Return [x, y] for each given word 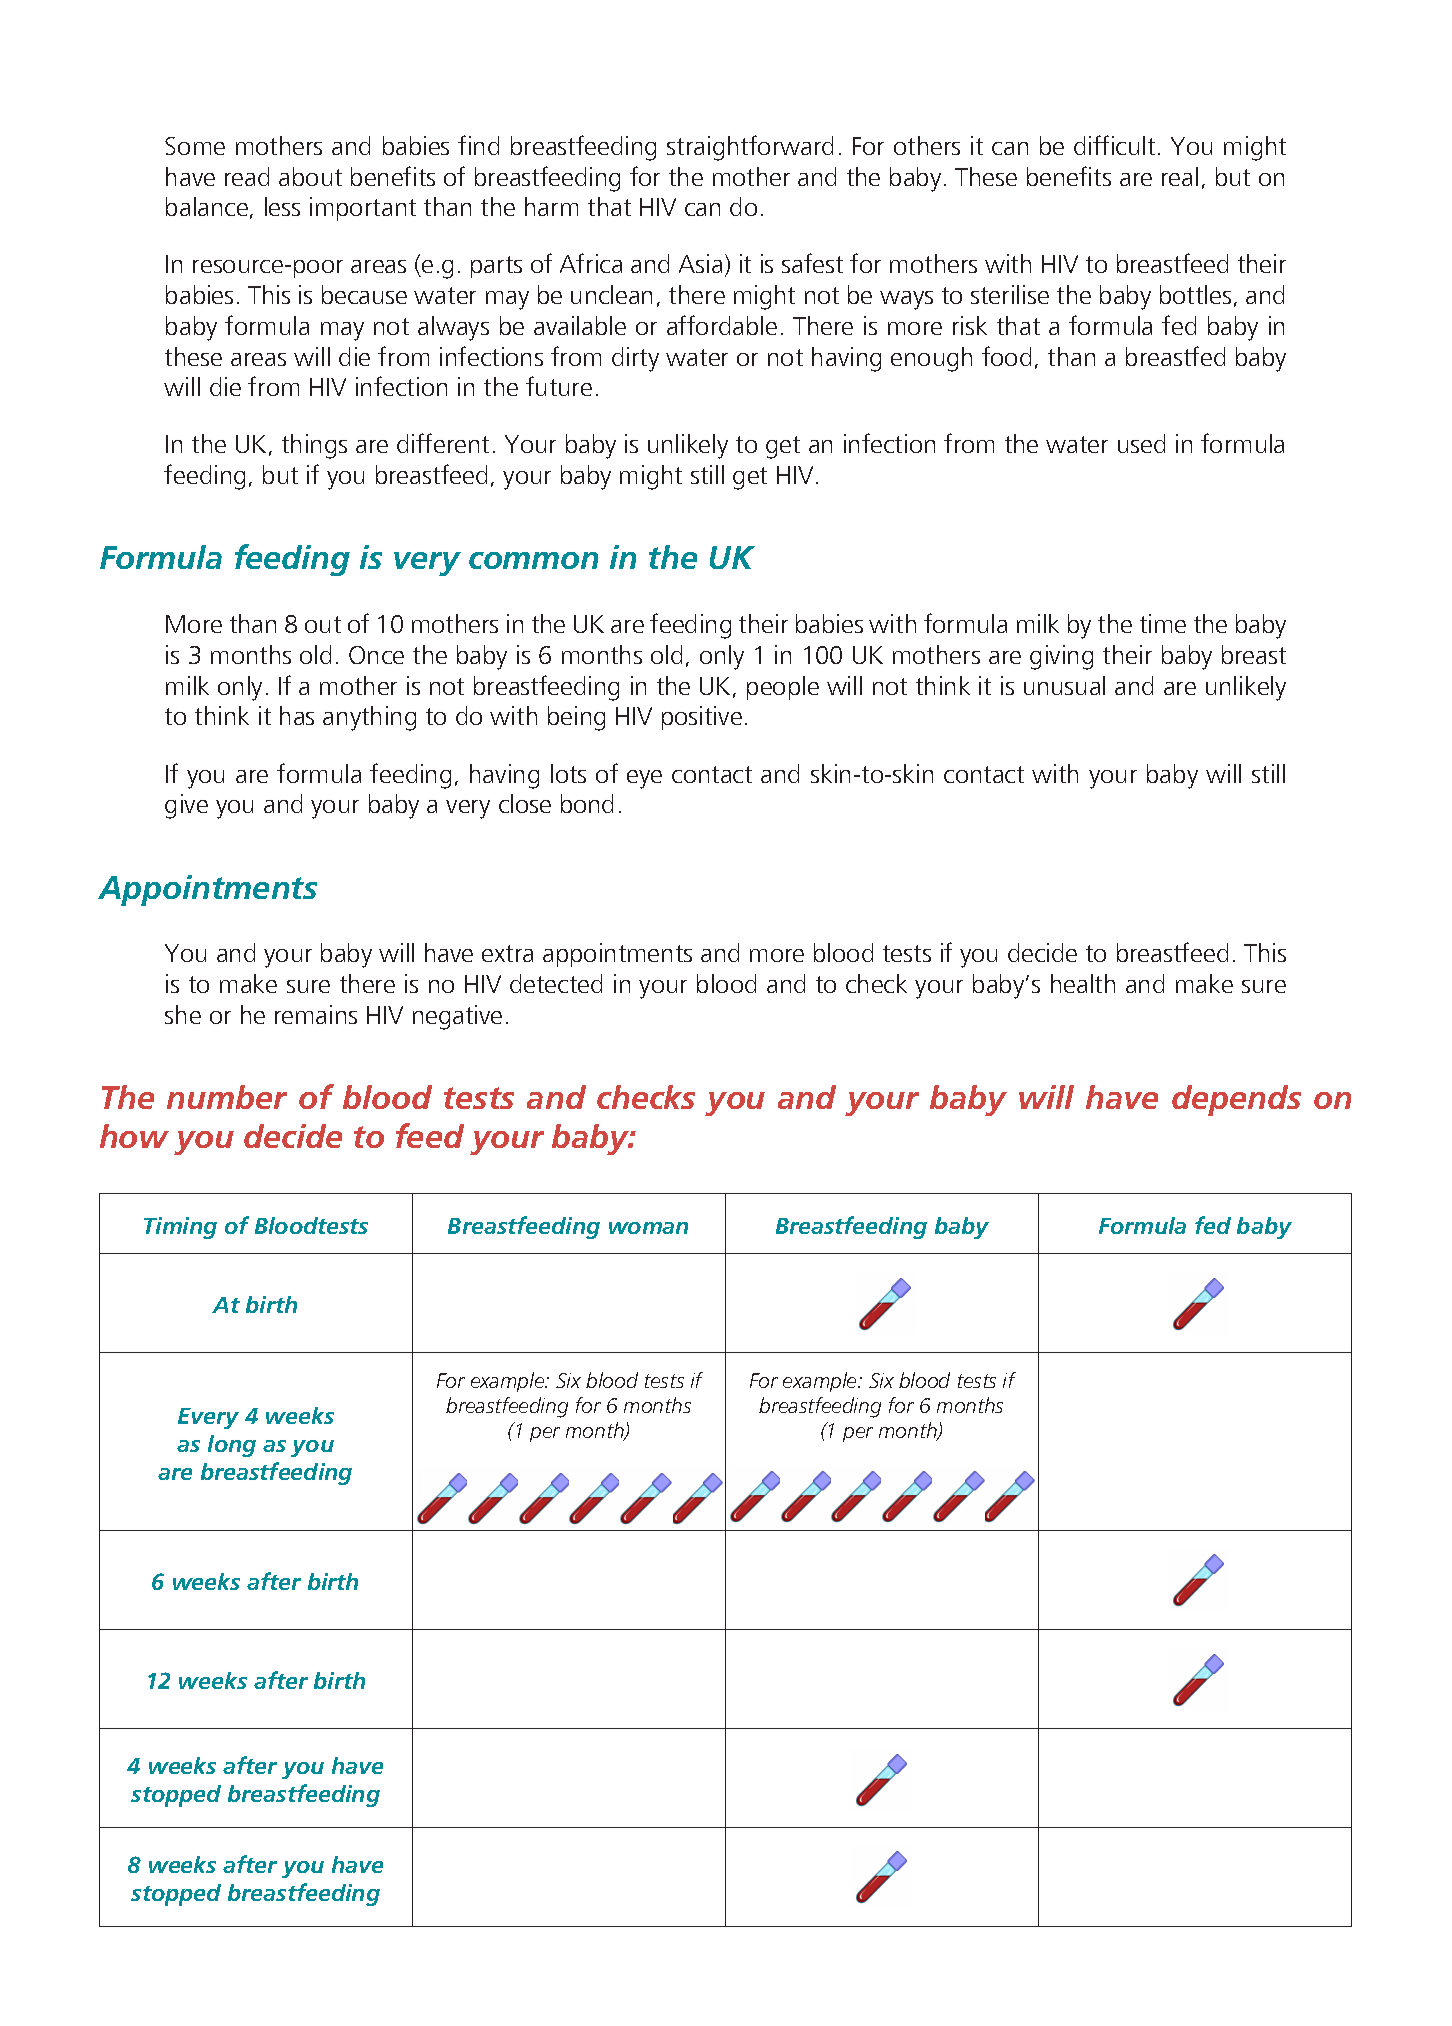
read [247, 176]
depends [1236, 1100]
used [1141, 443]
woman [648, 1228]
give [186, 806]
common [533, 560]
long [232, 1446]
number [227, 1097]
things [314, 446]
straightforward [750, 148]
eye [644, 779]
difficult [1114, 145]
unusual [1064, 685]
